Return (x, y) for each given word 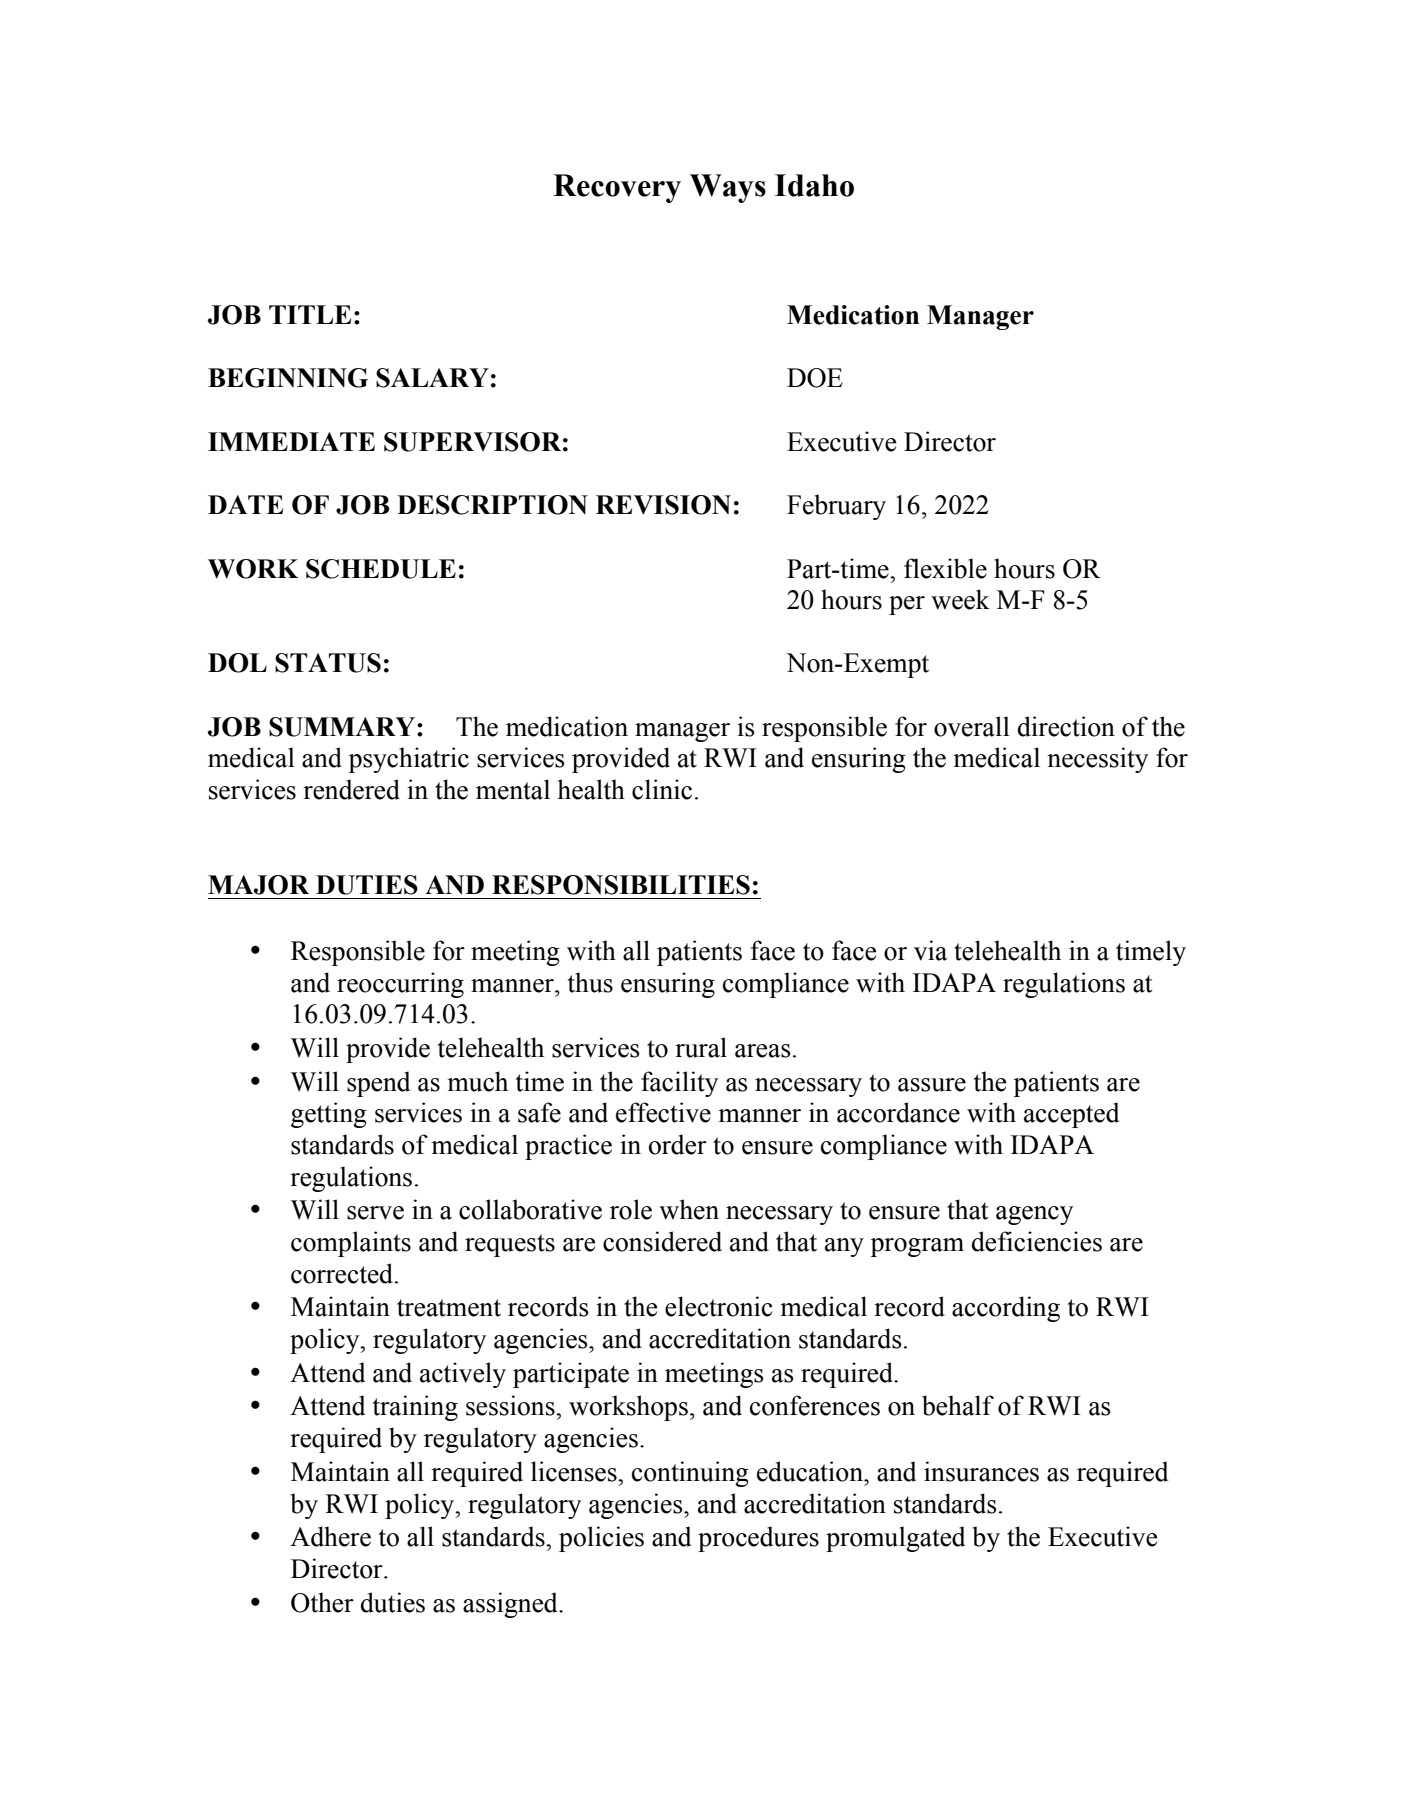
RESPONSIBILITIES (621, 885)
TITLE (310, 314)
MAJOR (258, 885)
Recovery (617, 188)
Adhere (330, 1536)
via (930, 950)
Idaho (814, 185)
